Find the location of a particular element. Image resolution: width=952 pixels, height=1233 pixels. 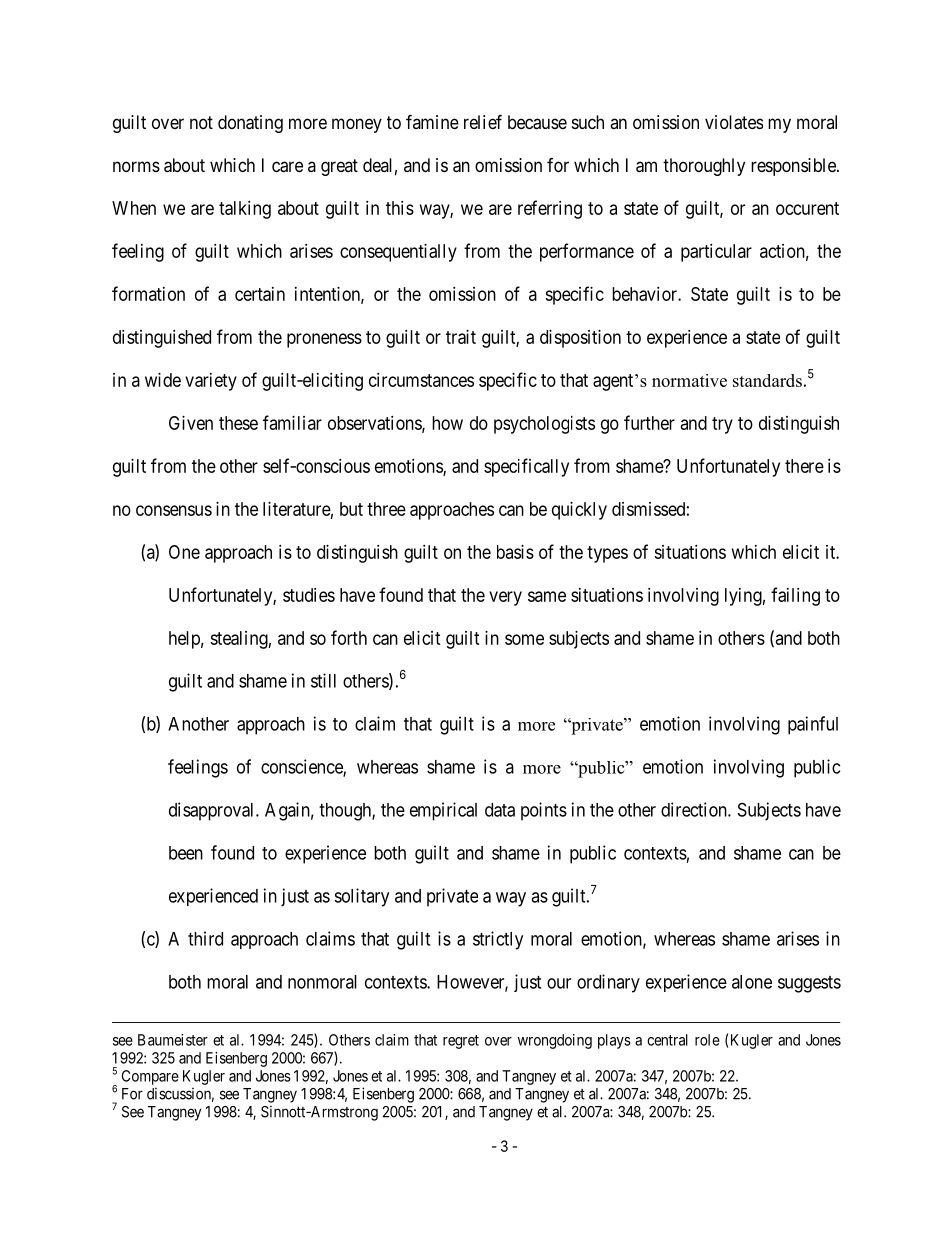

thoroughly is located at coordinates (704, 167).
